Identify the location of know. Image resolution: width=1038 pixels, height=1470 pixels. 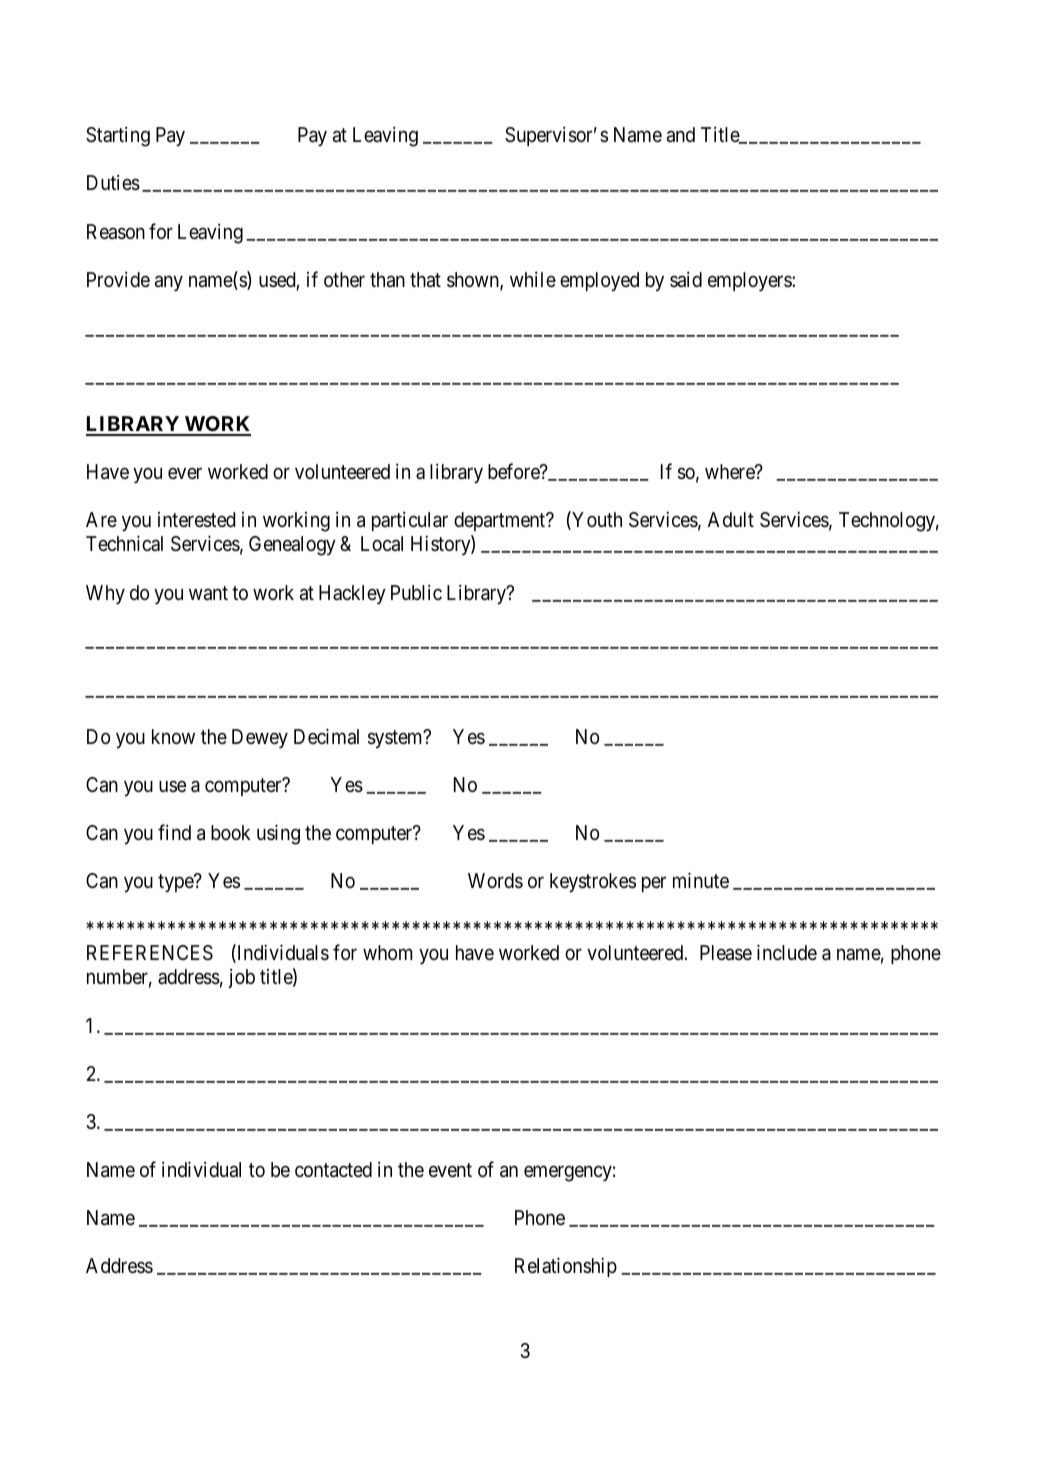
(173, 736).
